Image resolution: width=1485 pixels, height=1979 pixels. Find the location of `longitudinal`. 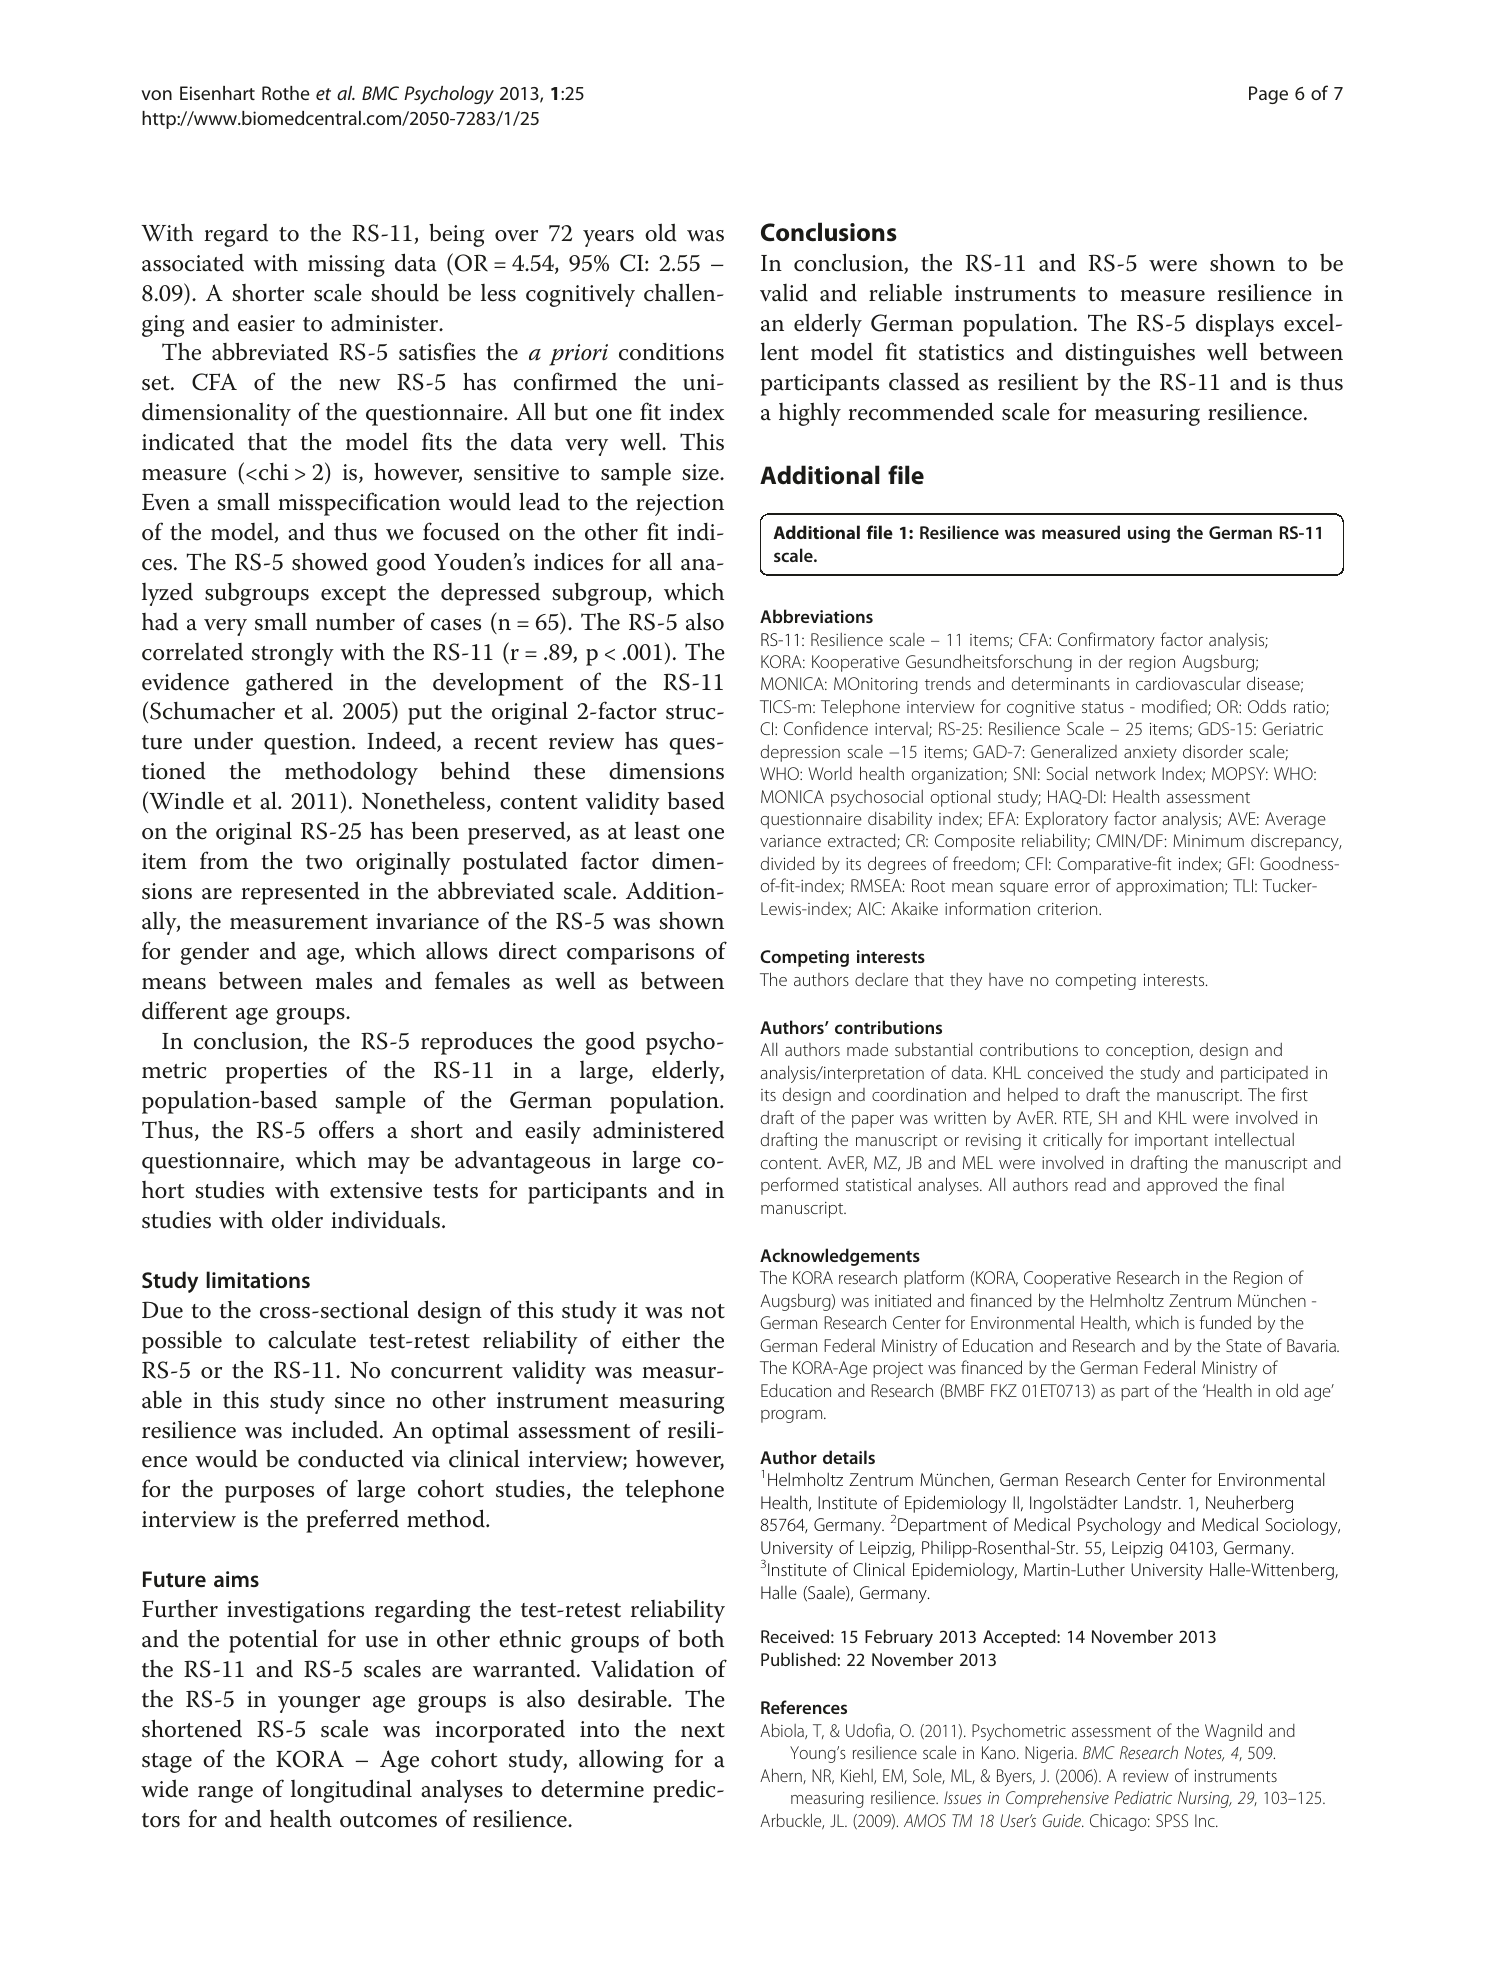

longitudinal is located at coordinates (351, 1791).
